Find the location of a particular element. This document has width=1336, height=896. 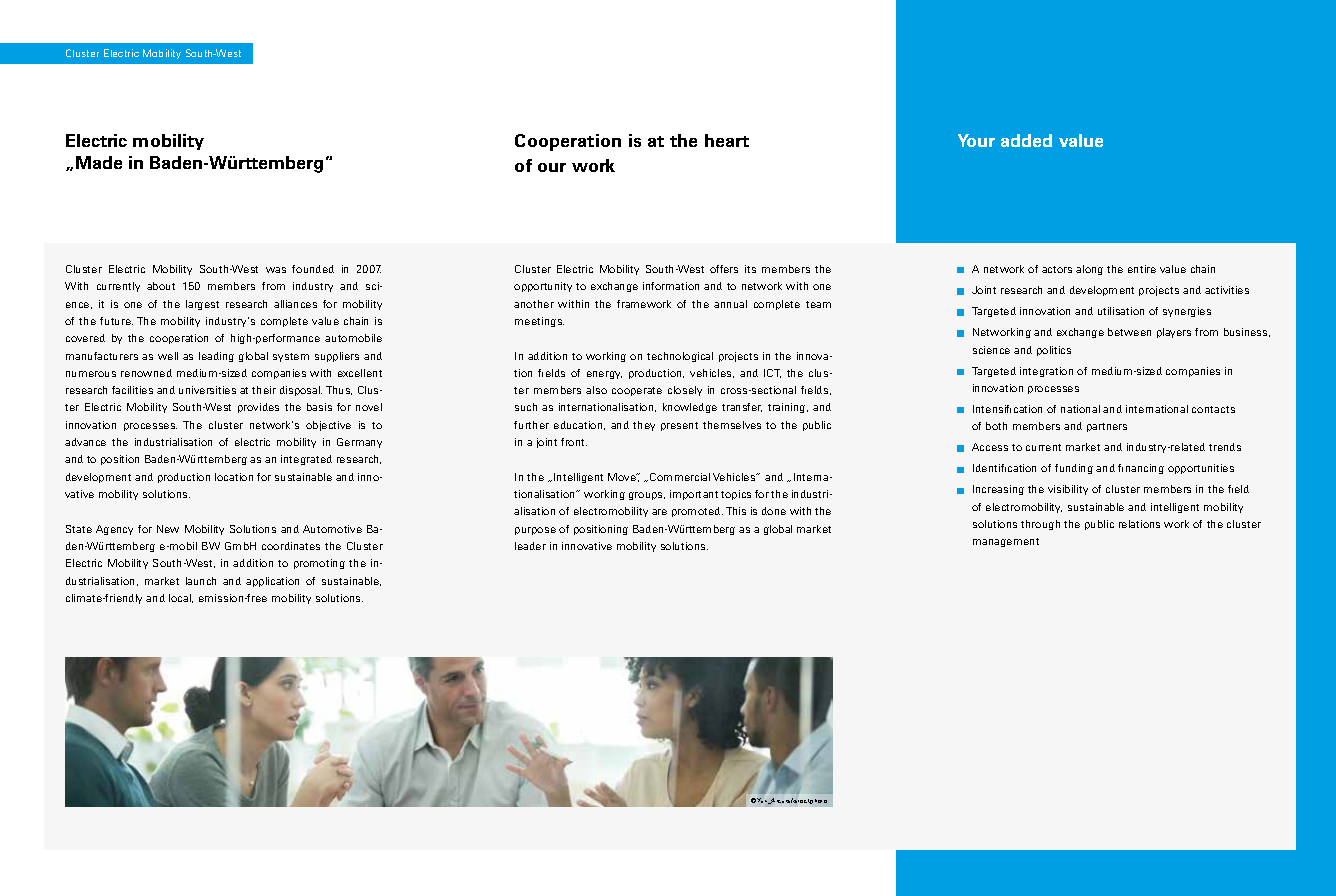

heart is located at coordinates (727, 140).
